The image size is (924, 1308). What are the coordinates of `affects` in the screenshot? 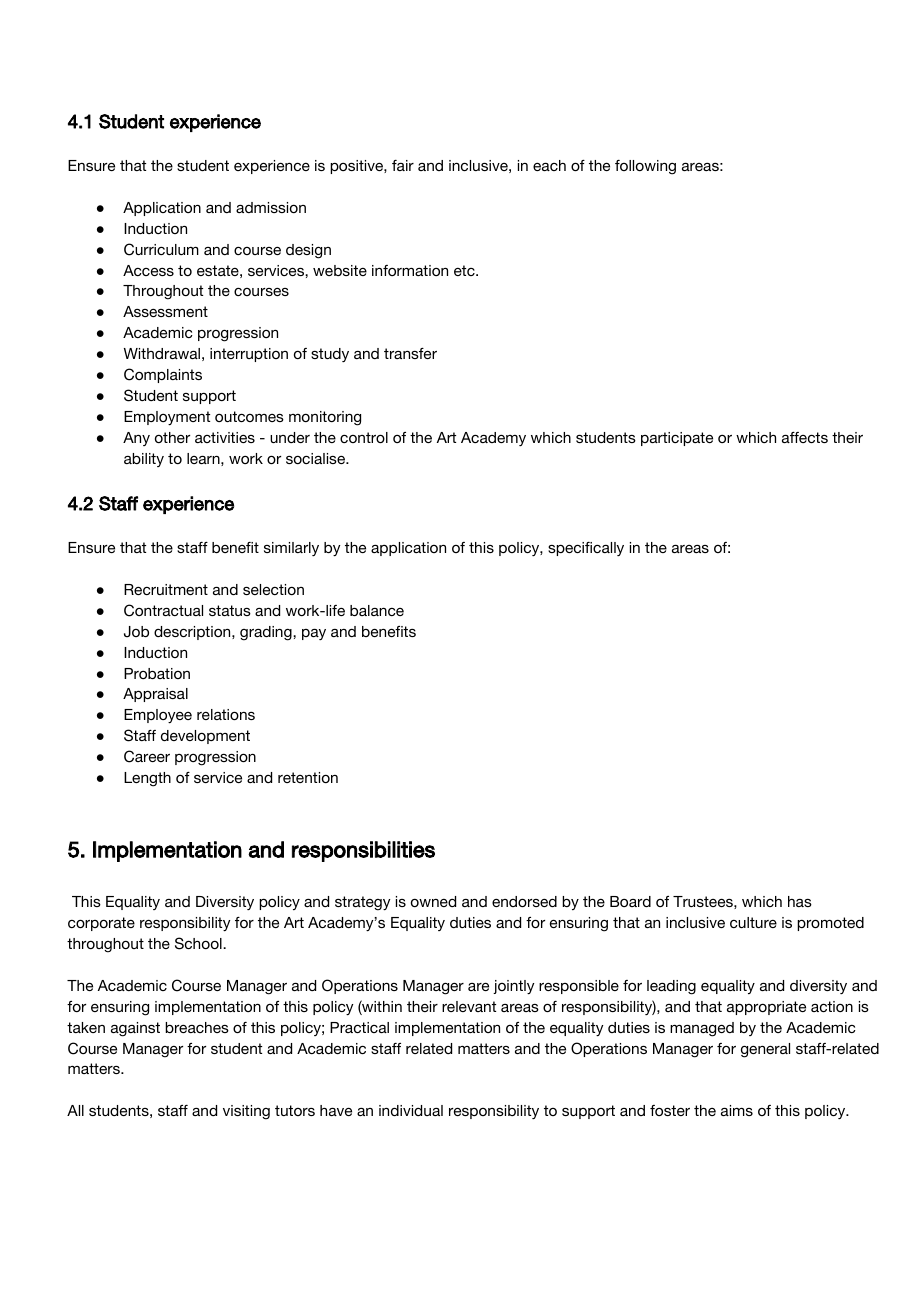 It's located at (805, 437).
